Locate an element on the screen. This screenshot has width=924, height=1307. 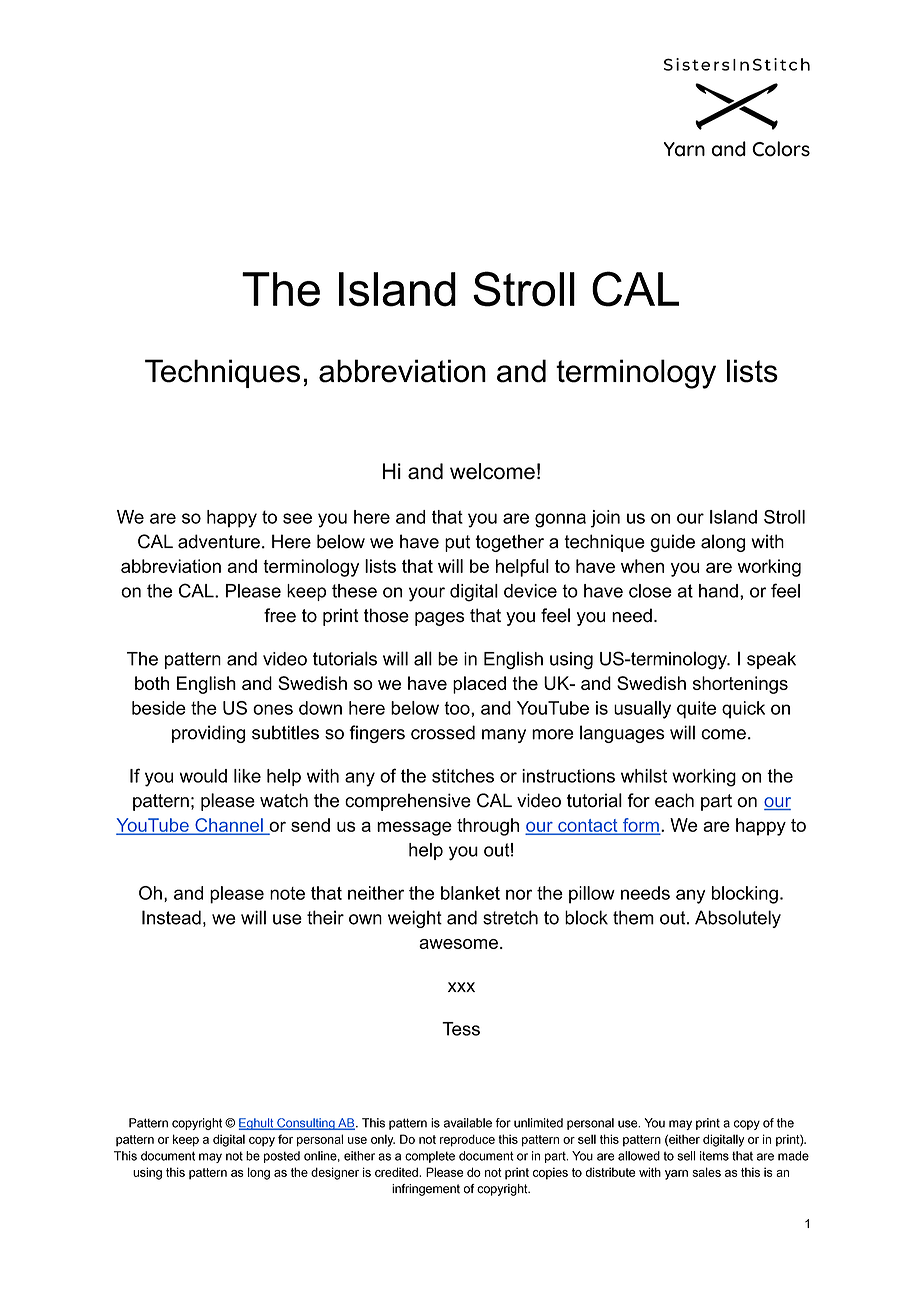
items is located at coordinates (714, 1156).
